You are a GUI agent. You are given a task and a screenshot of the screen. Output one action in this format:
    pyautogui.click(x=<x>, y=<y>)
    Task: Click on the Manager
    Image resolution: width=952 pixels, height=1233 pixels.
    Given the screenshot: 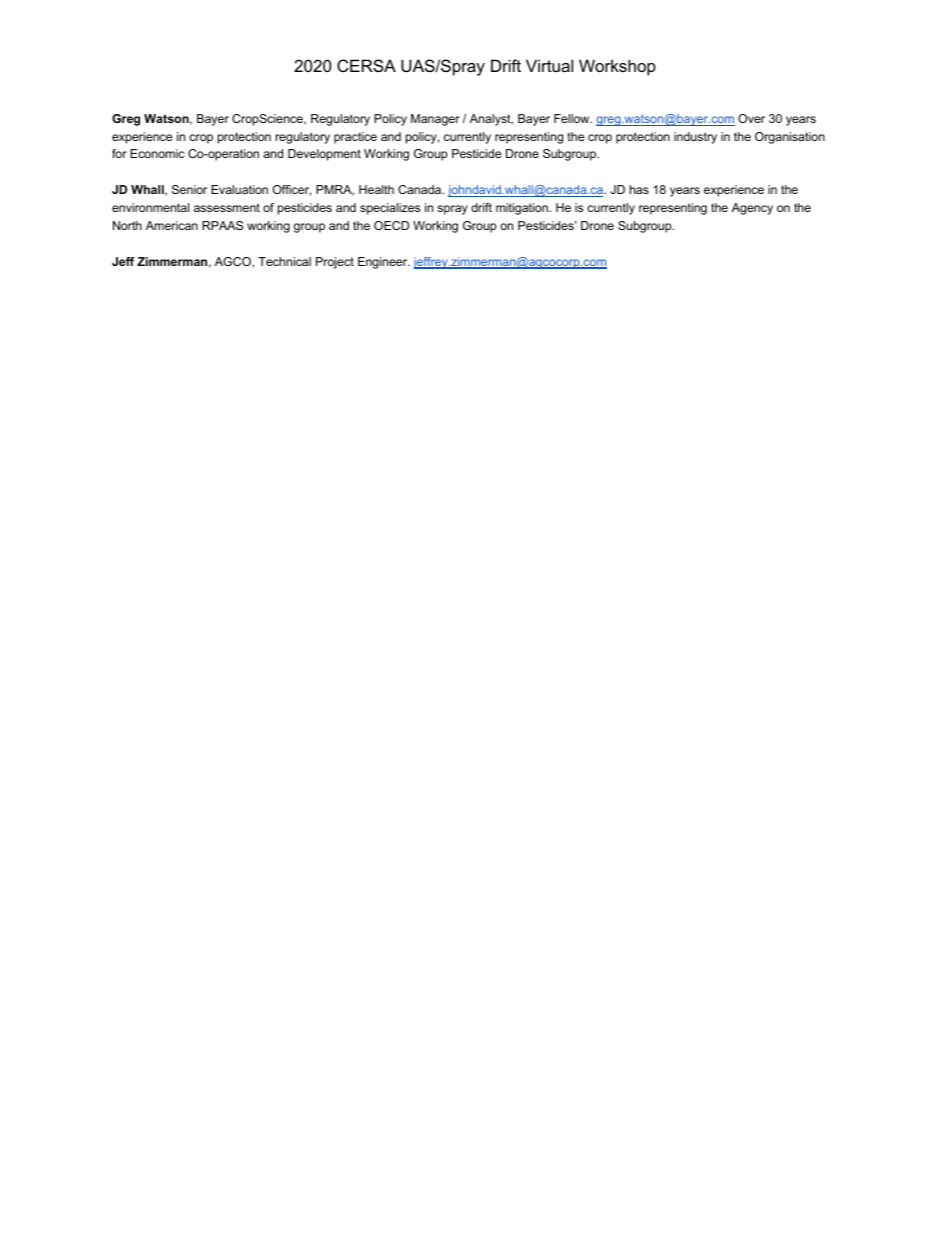 What is the action you would take?
    pyautogui.click(x=435, y=120)
